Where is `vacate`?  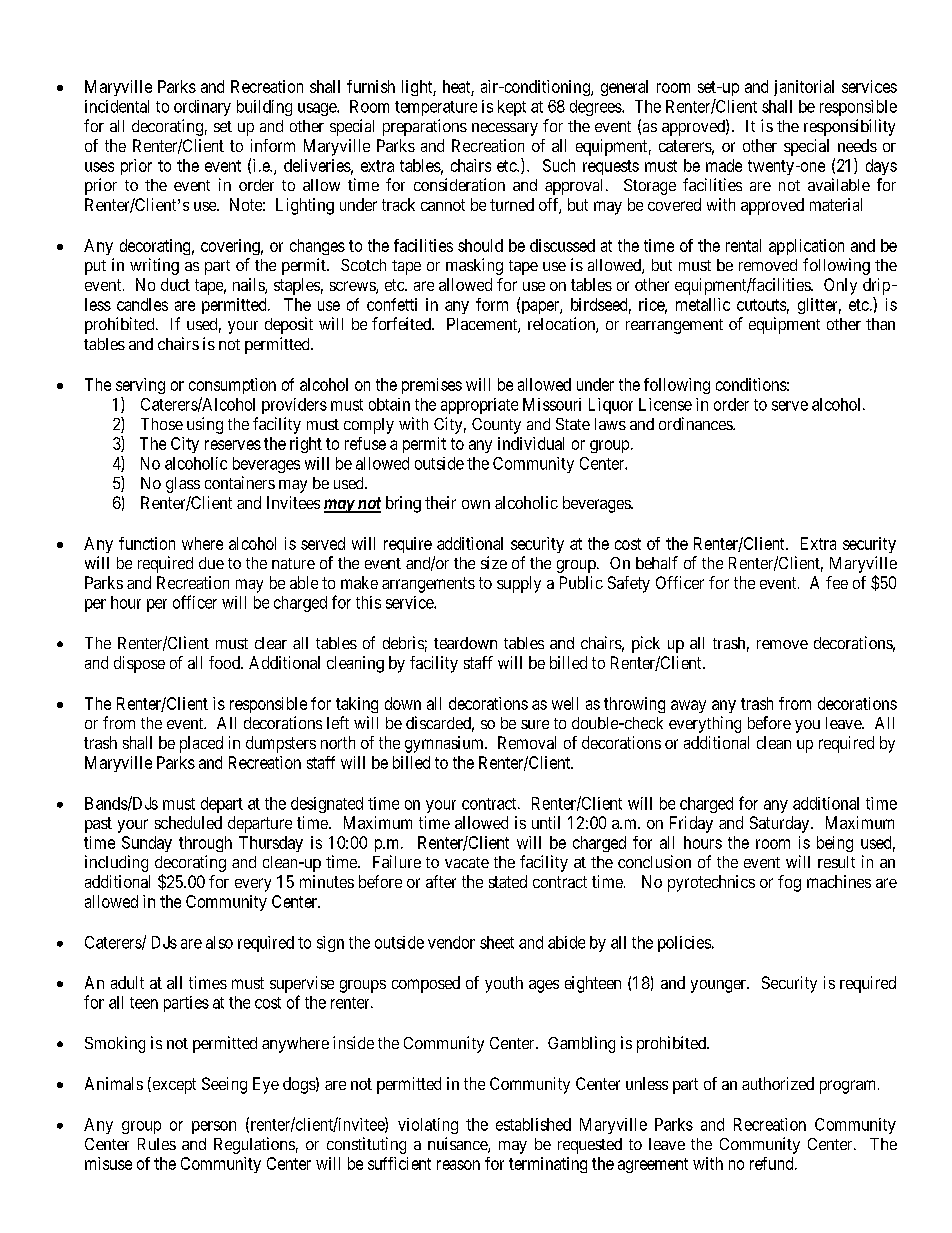
vacate is located at coordinates (467, 862).
